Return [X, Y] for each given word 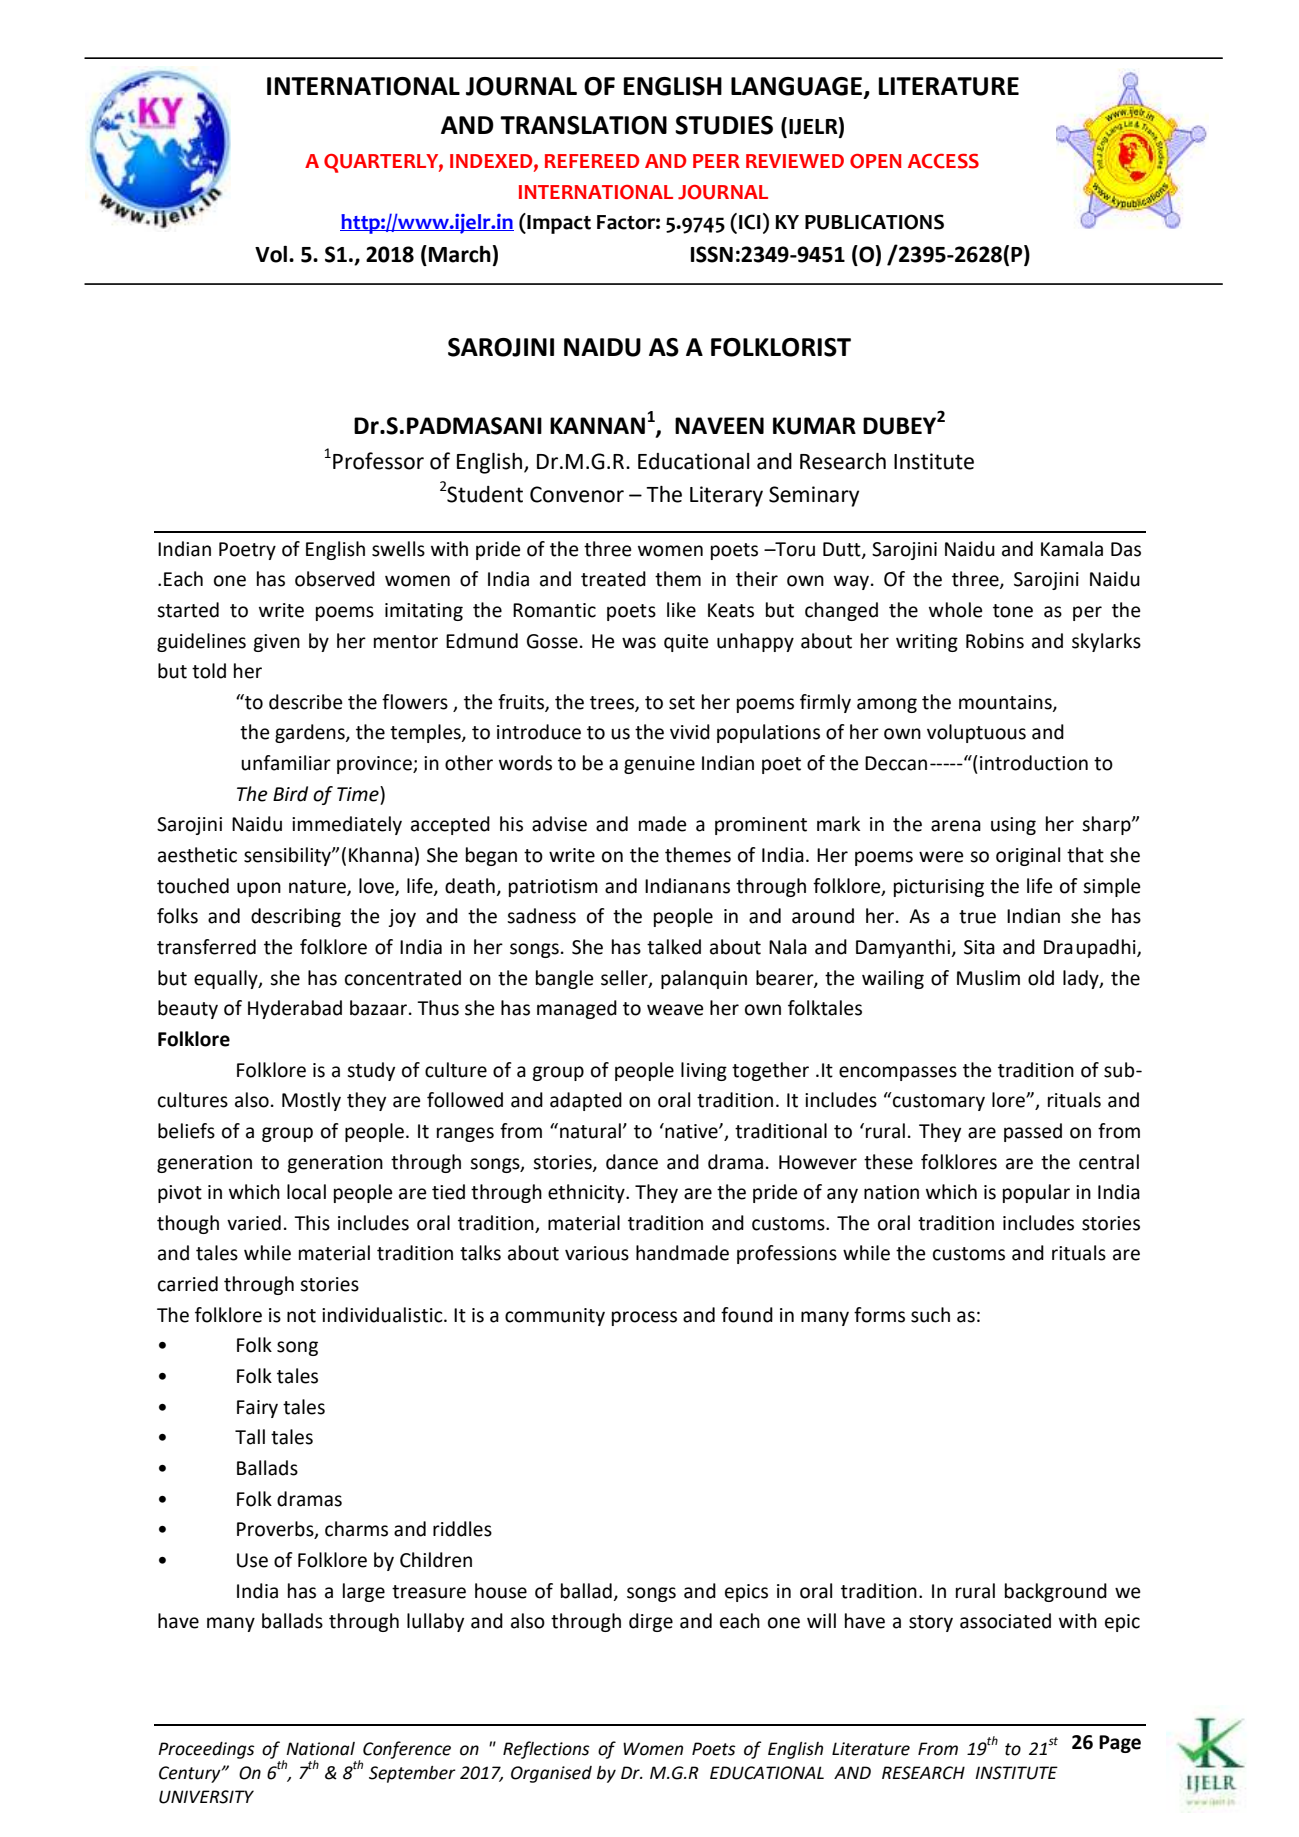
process [644, 1318]
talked [674, 947]
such [930, 1315]
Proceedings [206, 1750]
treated [613, 579]
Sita [979, 947]
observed [335, 579]
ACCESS [943, 161]
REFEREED [592, 161]
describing [296, 917]
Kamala [1072, 549]
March [460, 254]
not [301, 1316]
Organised [551, 1774]
